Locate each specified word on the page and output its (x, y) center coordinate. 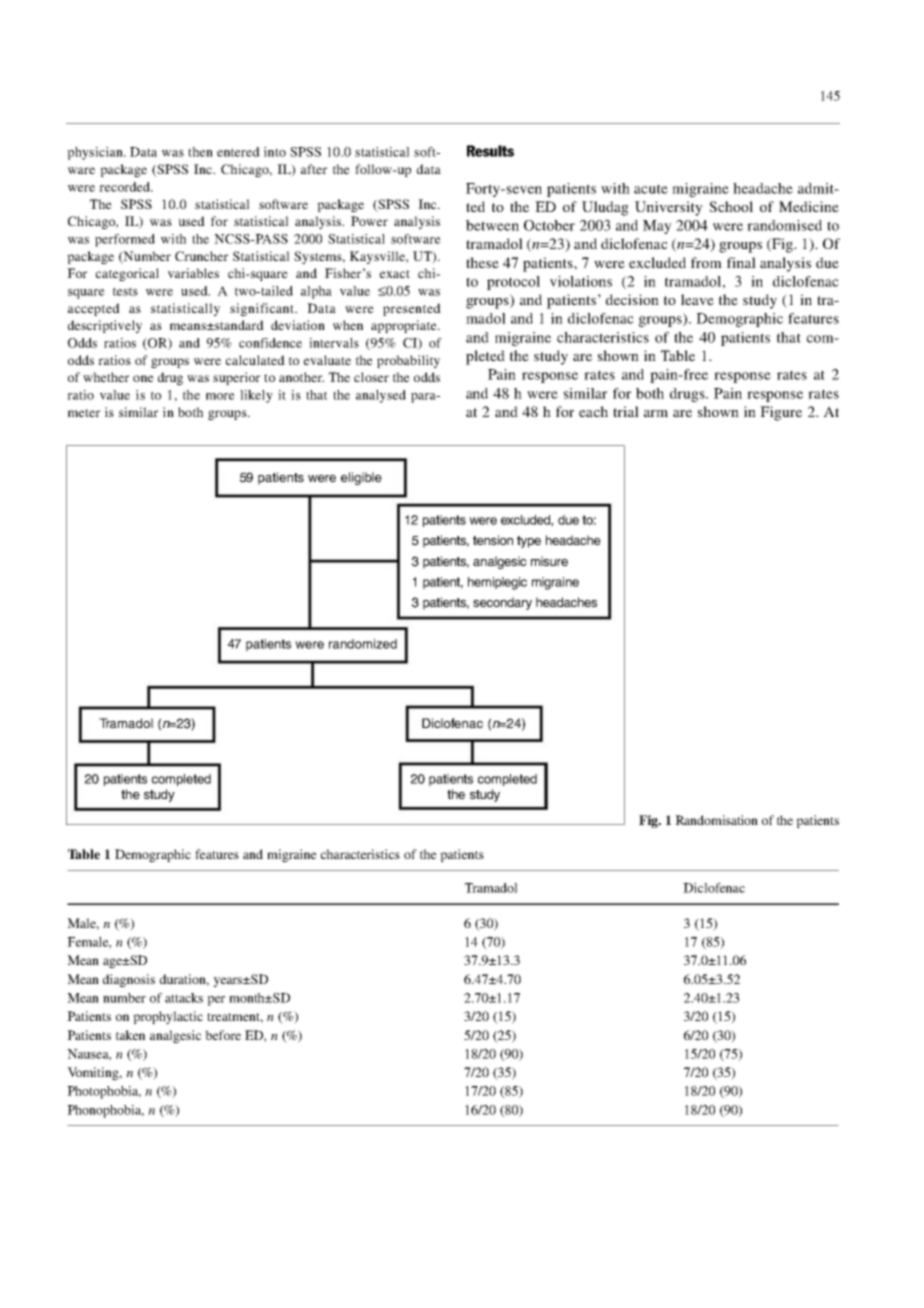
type (529, 542)
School (731, 206)
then (200, 152)
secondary (502, 603)
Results (490, 151)
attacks (184, 998)
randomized (363, 644)
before (223, 1035)
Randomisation (716, 820)
